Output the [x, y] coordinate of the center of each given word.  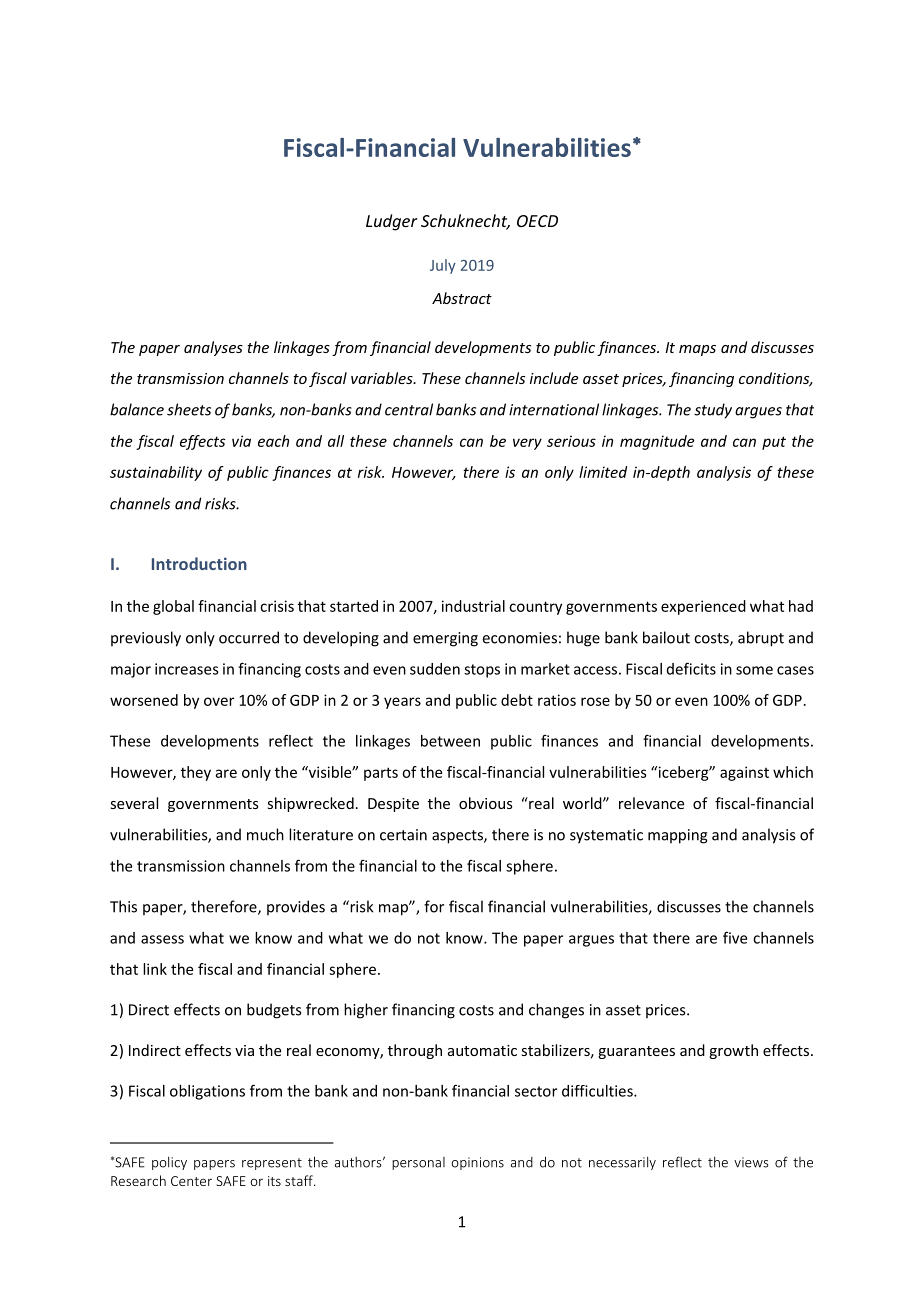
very [527, 444]
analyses [213, 348]
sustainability [156, 473]
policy [169, 1163]
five [735, 938]
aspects [458, 837]
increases [187, 669]
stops [482, 671]
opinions [477, 1163]
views [751, 1162]
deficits [691, 668]
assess [162, 939]
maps [697, 350]
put [774, 443]
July [443, 266]
